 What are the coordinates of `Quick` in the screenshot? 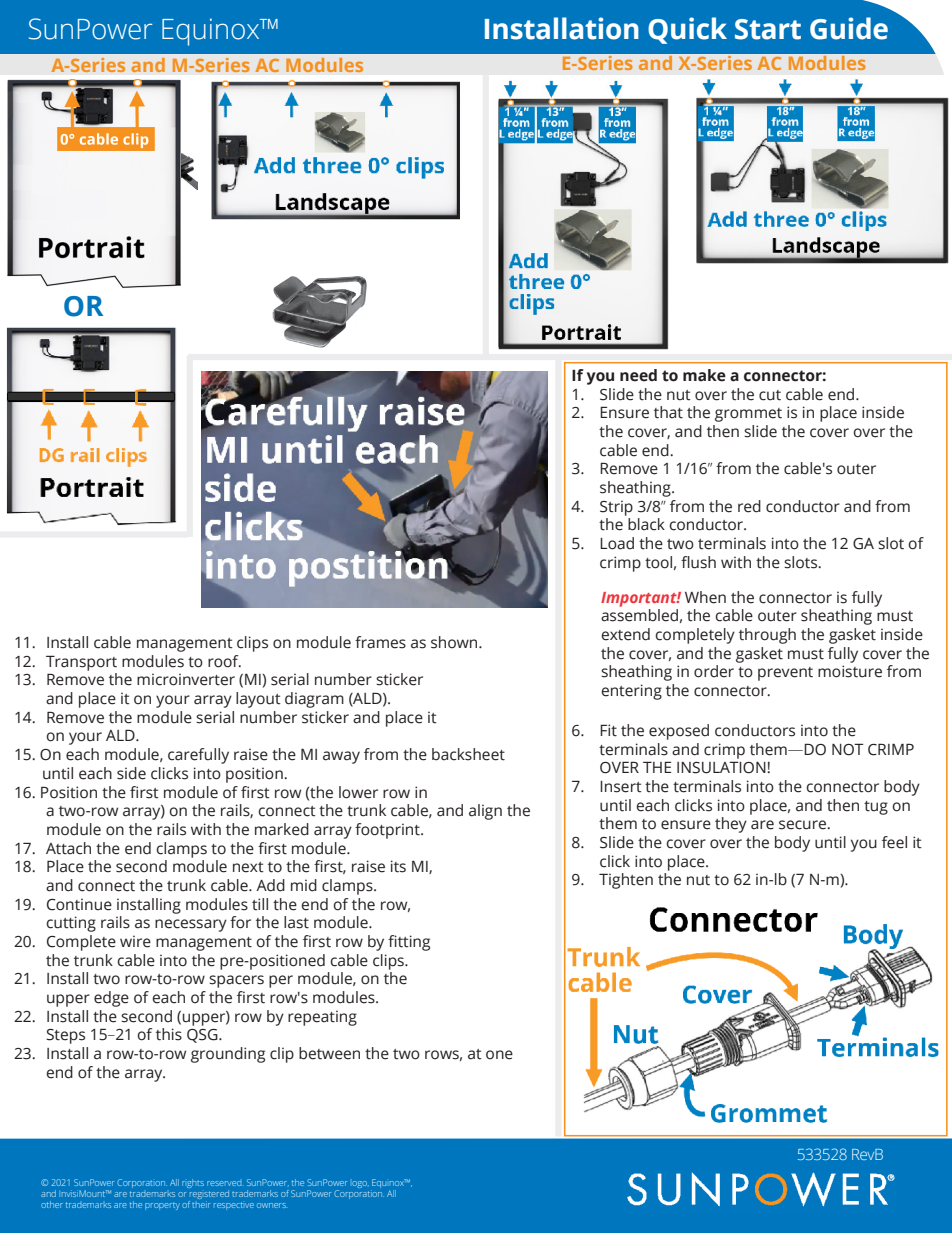 It's located at (687, 30).
